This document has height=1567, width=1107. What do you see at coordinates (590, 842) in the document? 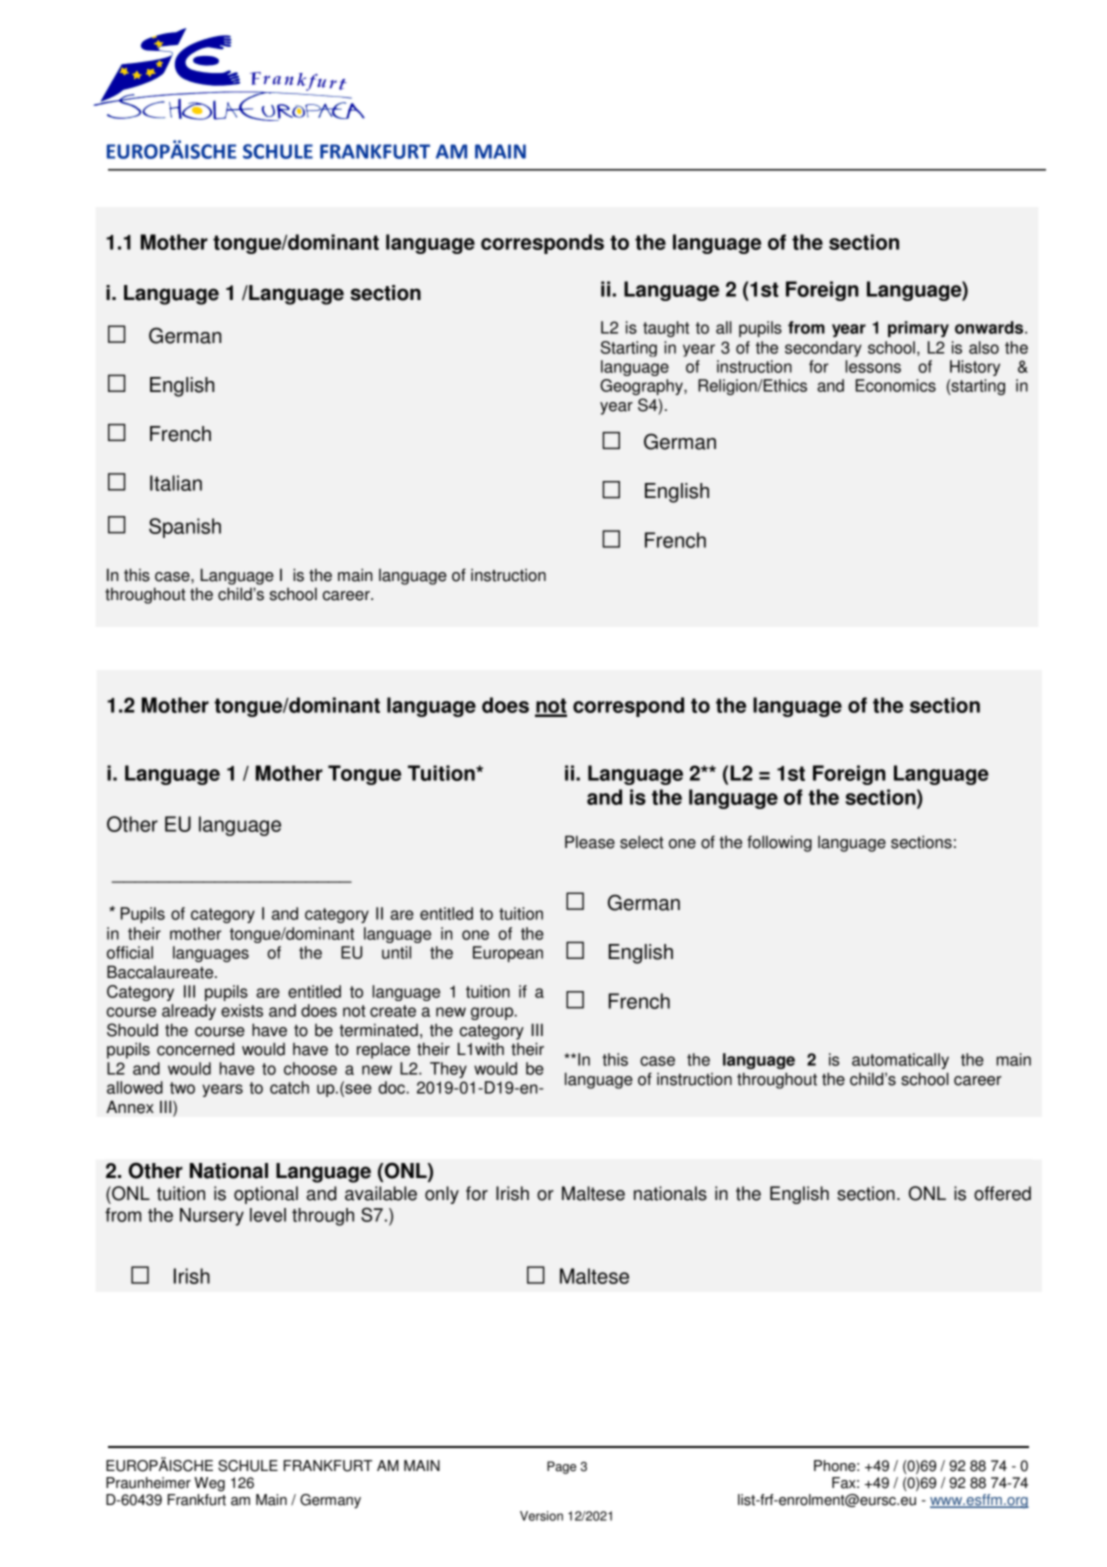
I see `Please` at bounding box center [590, 842].
